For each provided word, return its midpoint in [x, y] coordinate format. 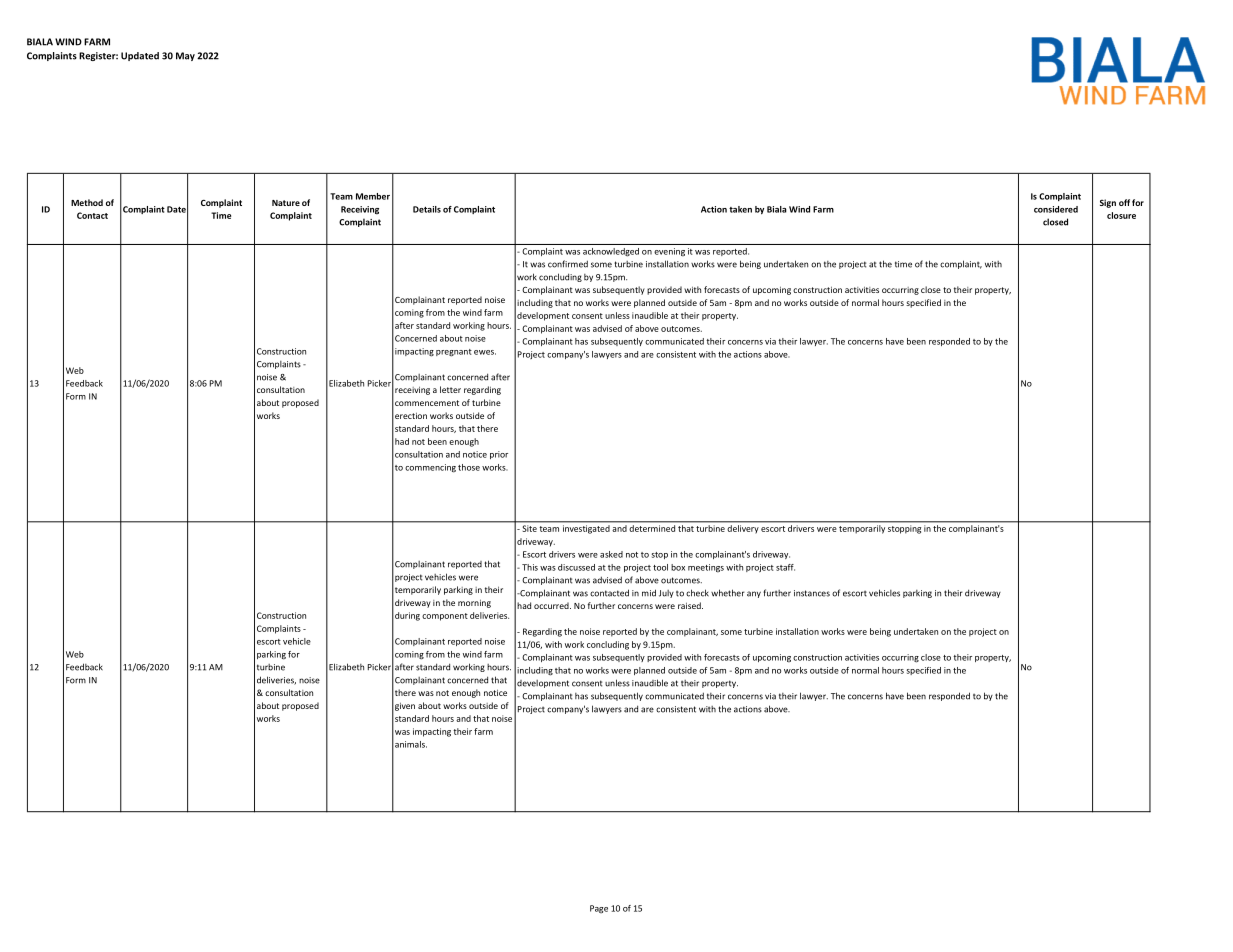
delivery [743, 529]
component [445, 617]
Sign [1108, 203]
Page [599, 909]
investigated [586, 529]
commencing [430, 468]
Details [427, 209]
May [185, 56]
